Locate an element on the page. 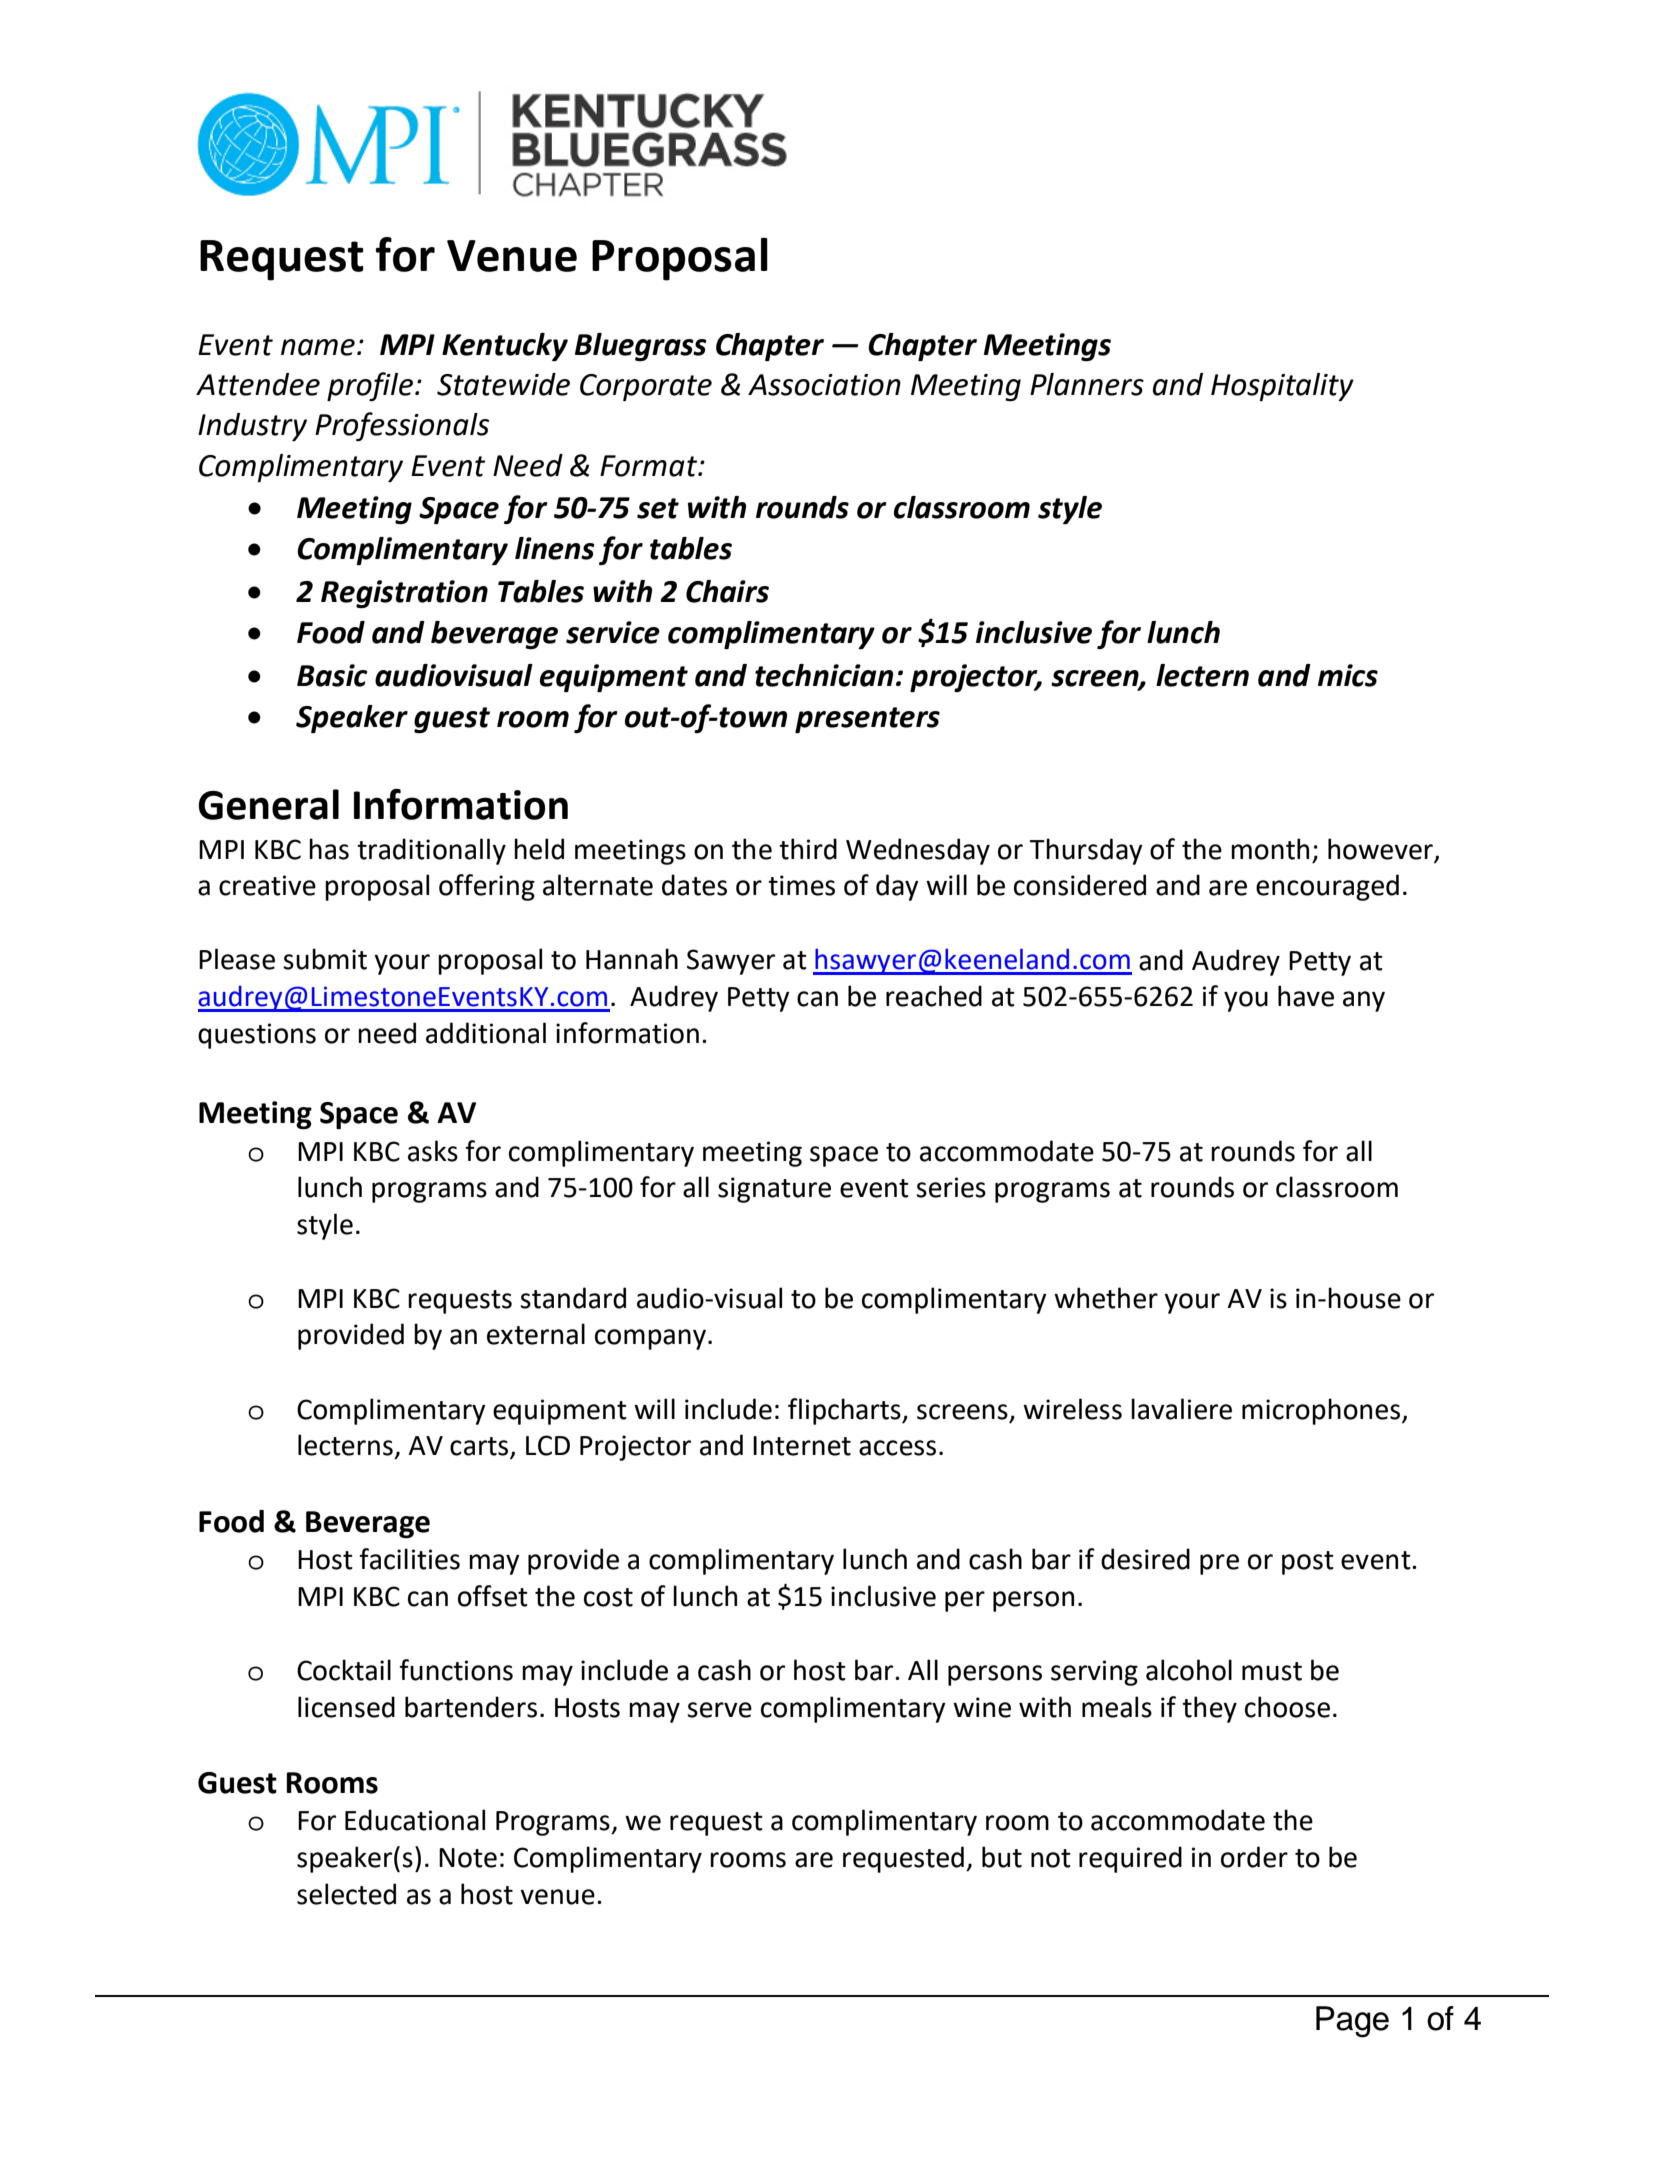  profile is located at coordinates (370, 386).
